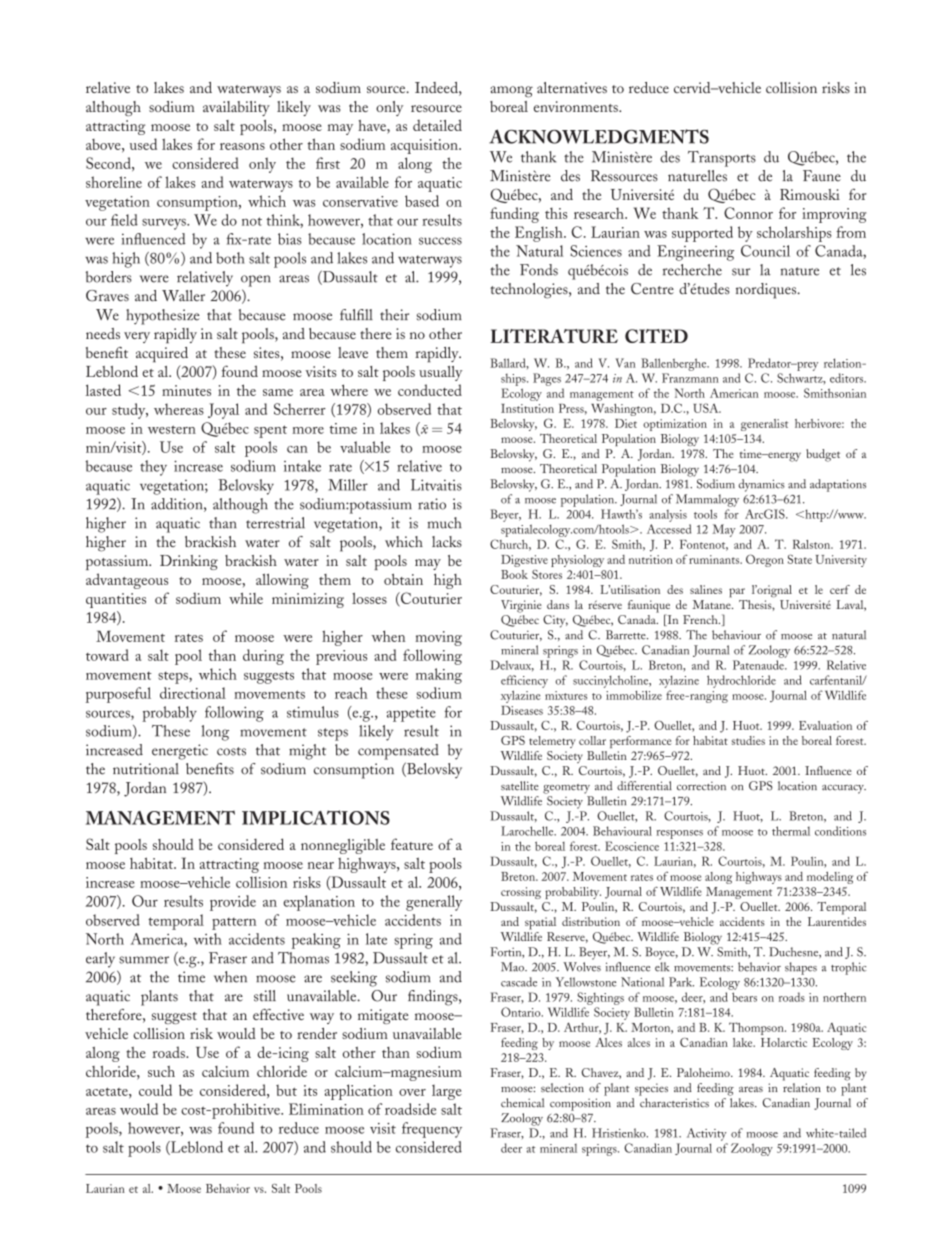  I want to click on among, so click(511, 92).
